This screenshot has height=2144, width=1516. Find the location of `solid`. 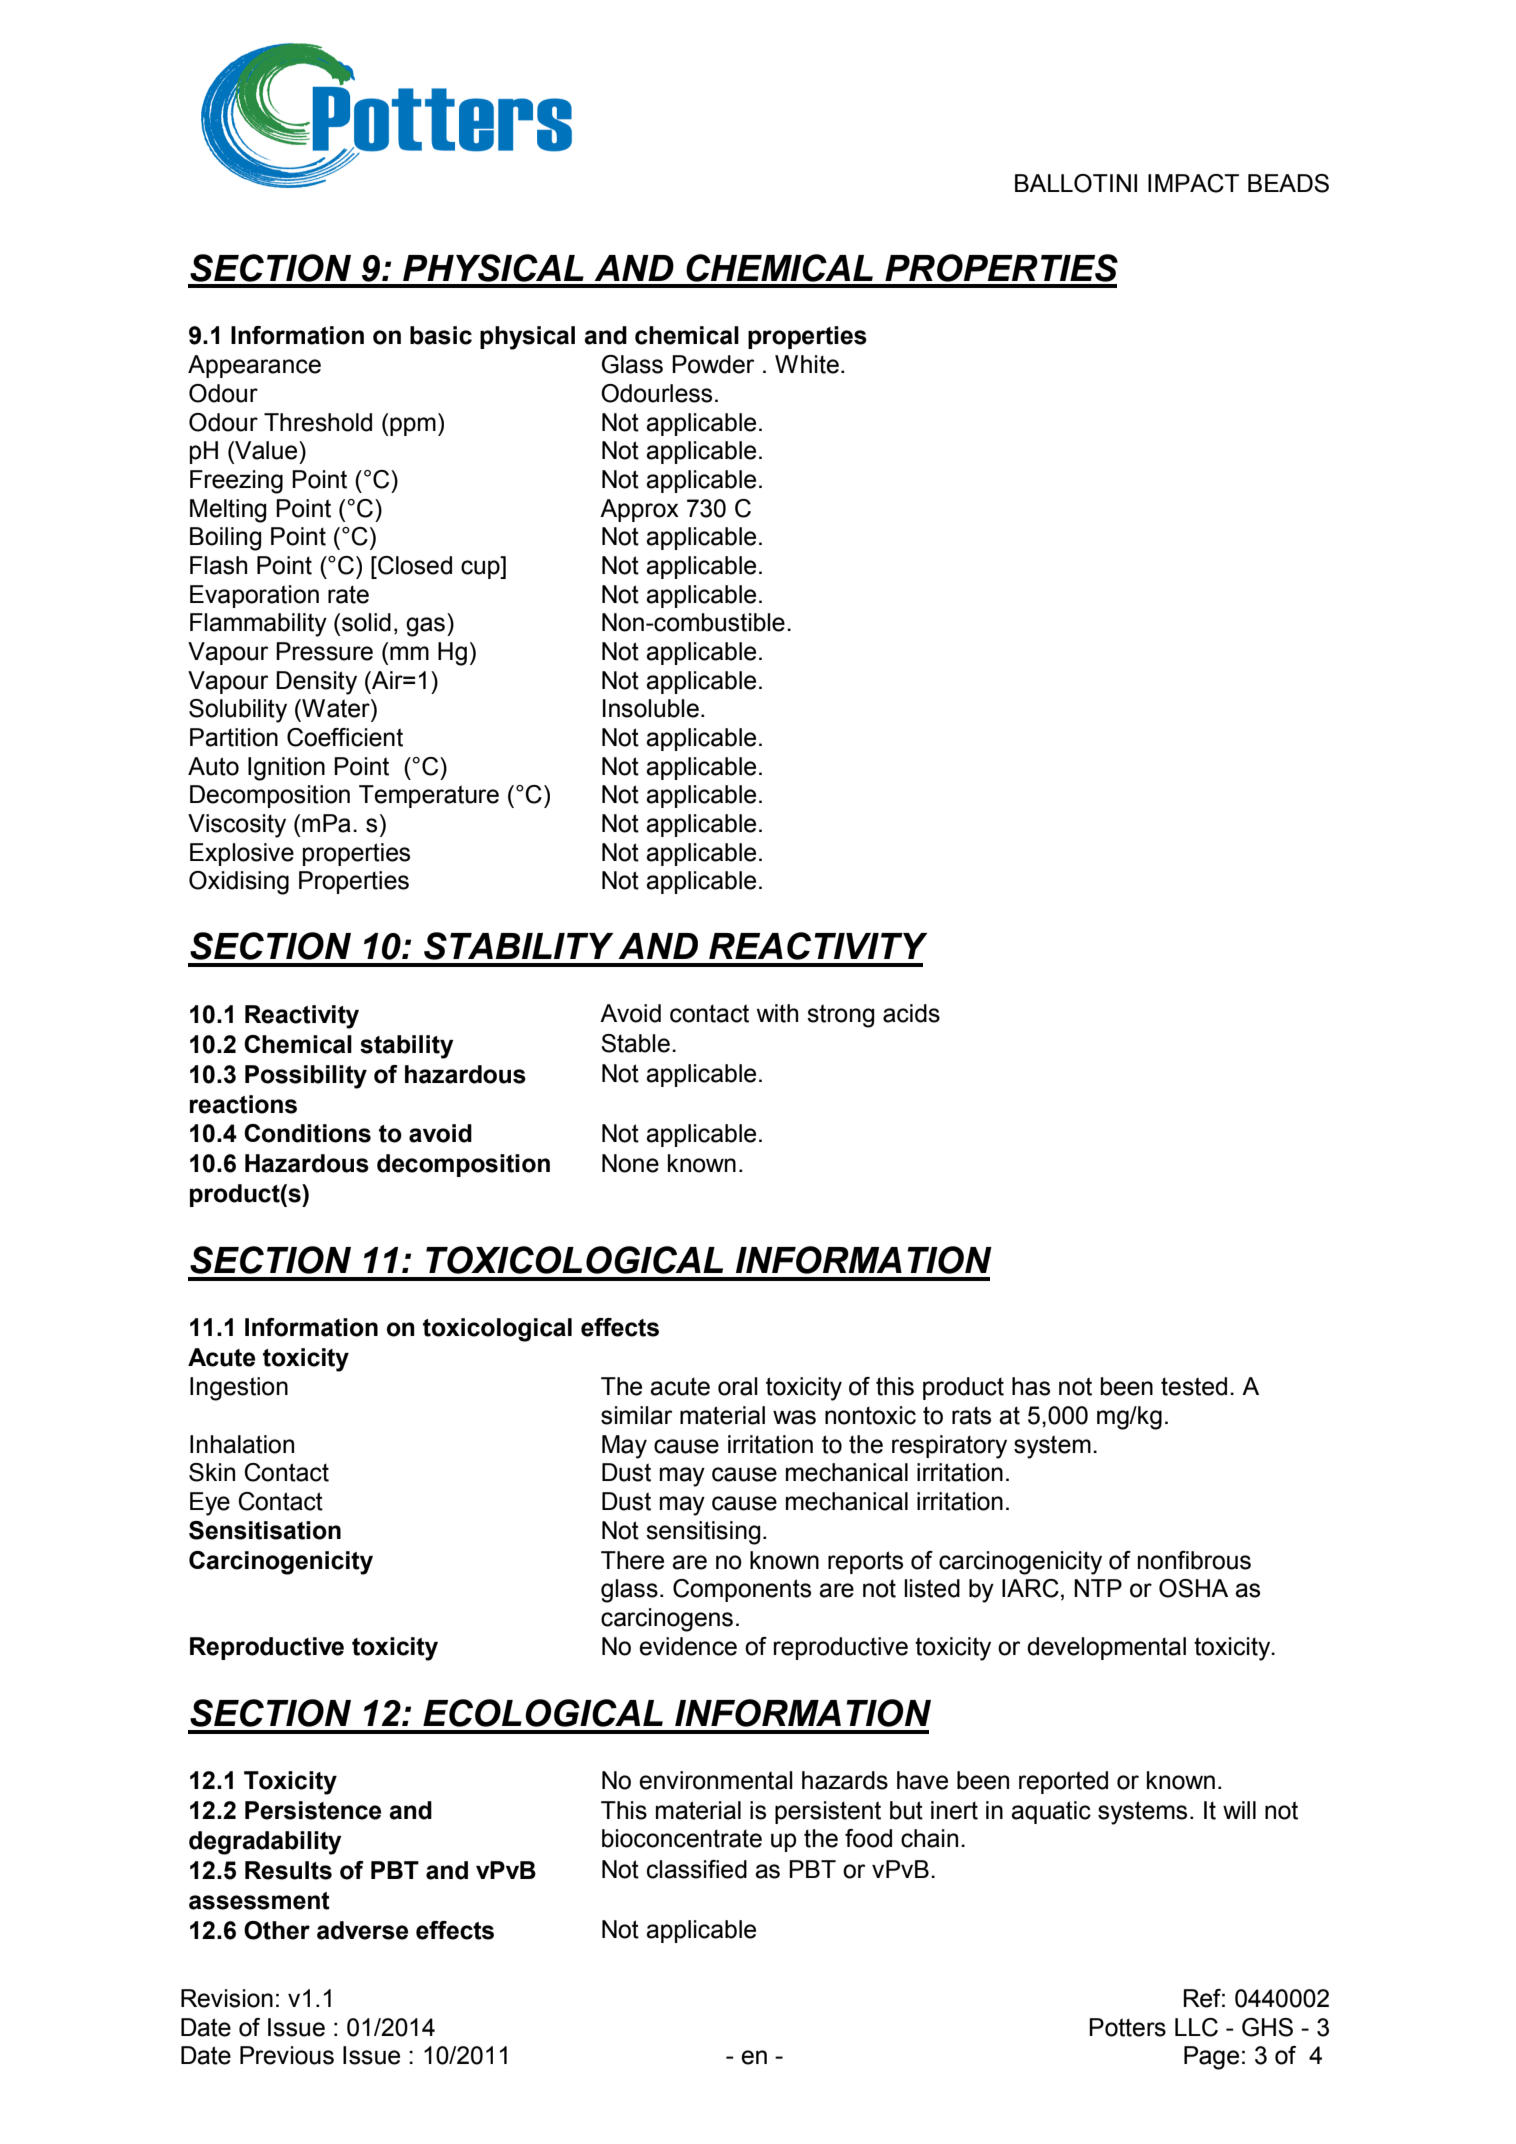

solid is located at coordinates (366, 622).
